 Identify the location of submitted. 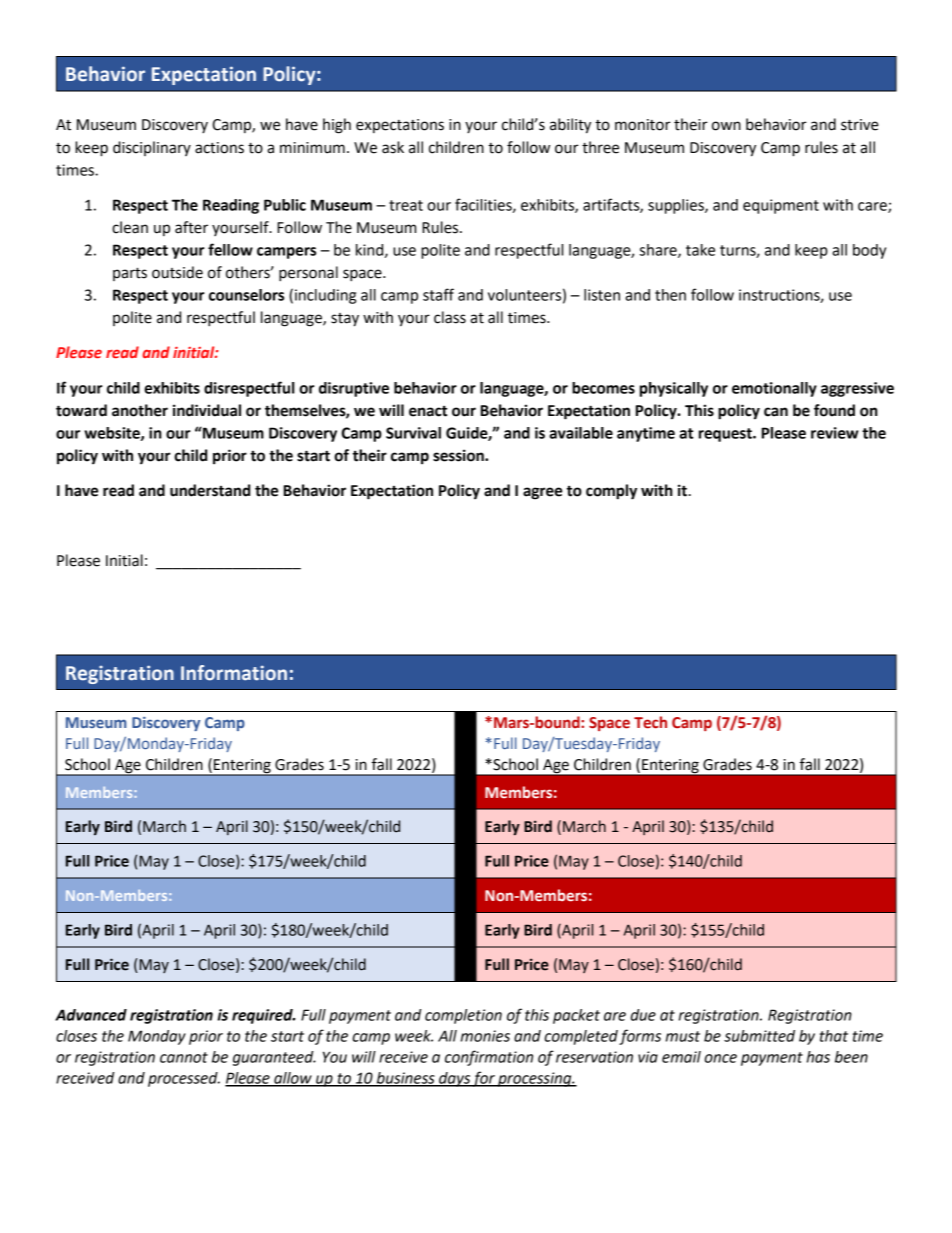
(759, 1036).
